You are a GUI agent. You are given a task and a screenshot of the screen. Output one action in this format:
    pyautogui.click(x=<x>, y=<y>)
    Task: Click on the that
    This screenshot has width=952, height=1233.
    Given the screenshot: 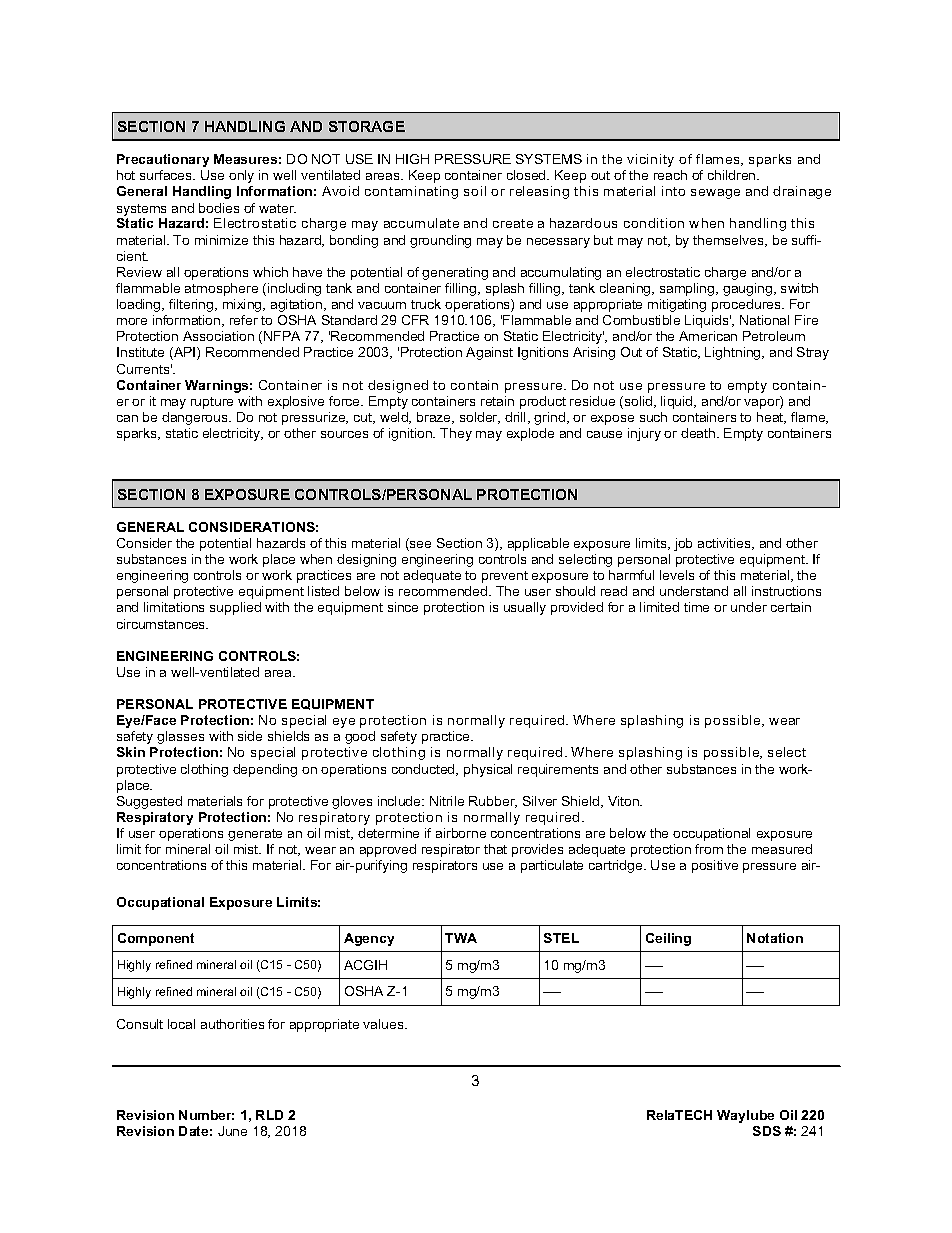 What is the action you would take?
    pyautogui.click(x=495, y=849)
